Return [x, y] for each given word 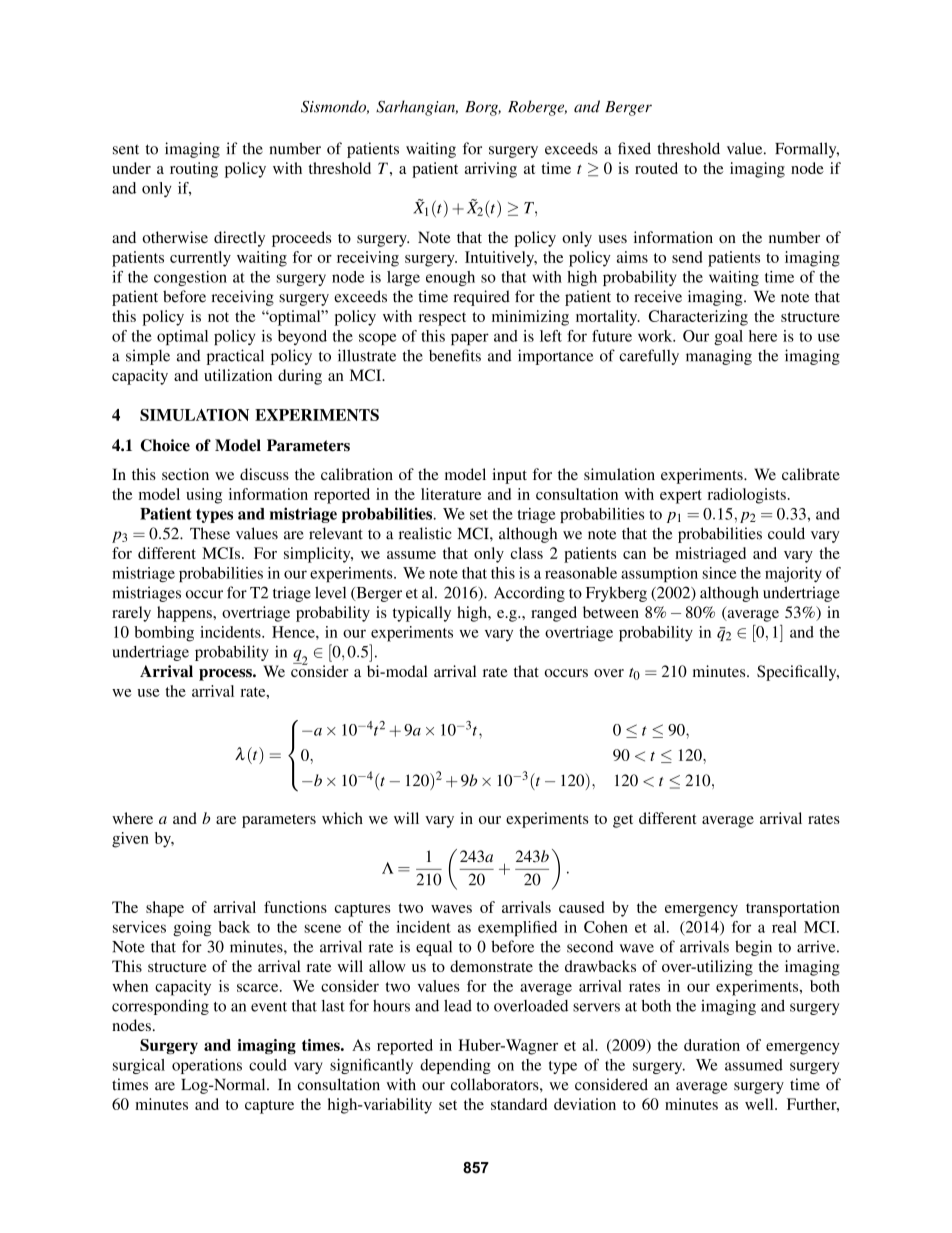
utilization [238, 375]
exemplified [517, 929]
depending [455, 1066]
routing [194, 170]
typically [422, 614]
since [719, 573]
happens [185, 614]
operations [207, 1066]
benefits [455, 355]
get [623, 821]
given [130, 840]
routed [656, 168]
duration [712, 1045]
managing [719, 357]
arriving [491, 170]
